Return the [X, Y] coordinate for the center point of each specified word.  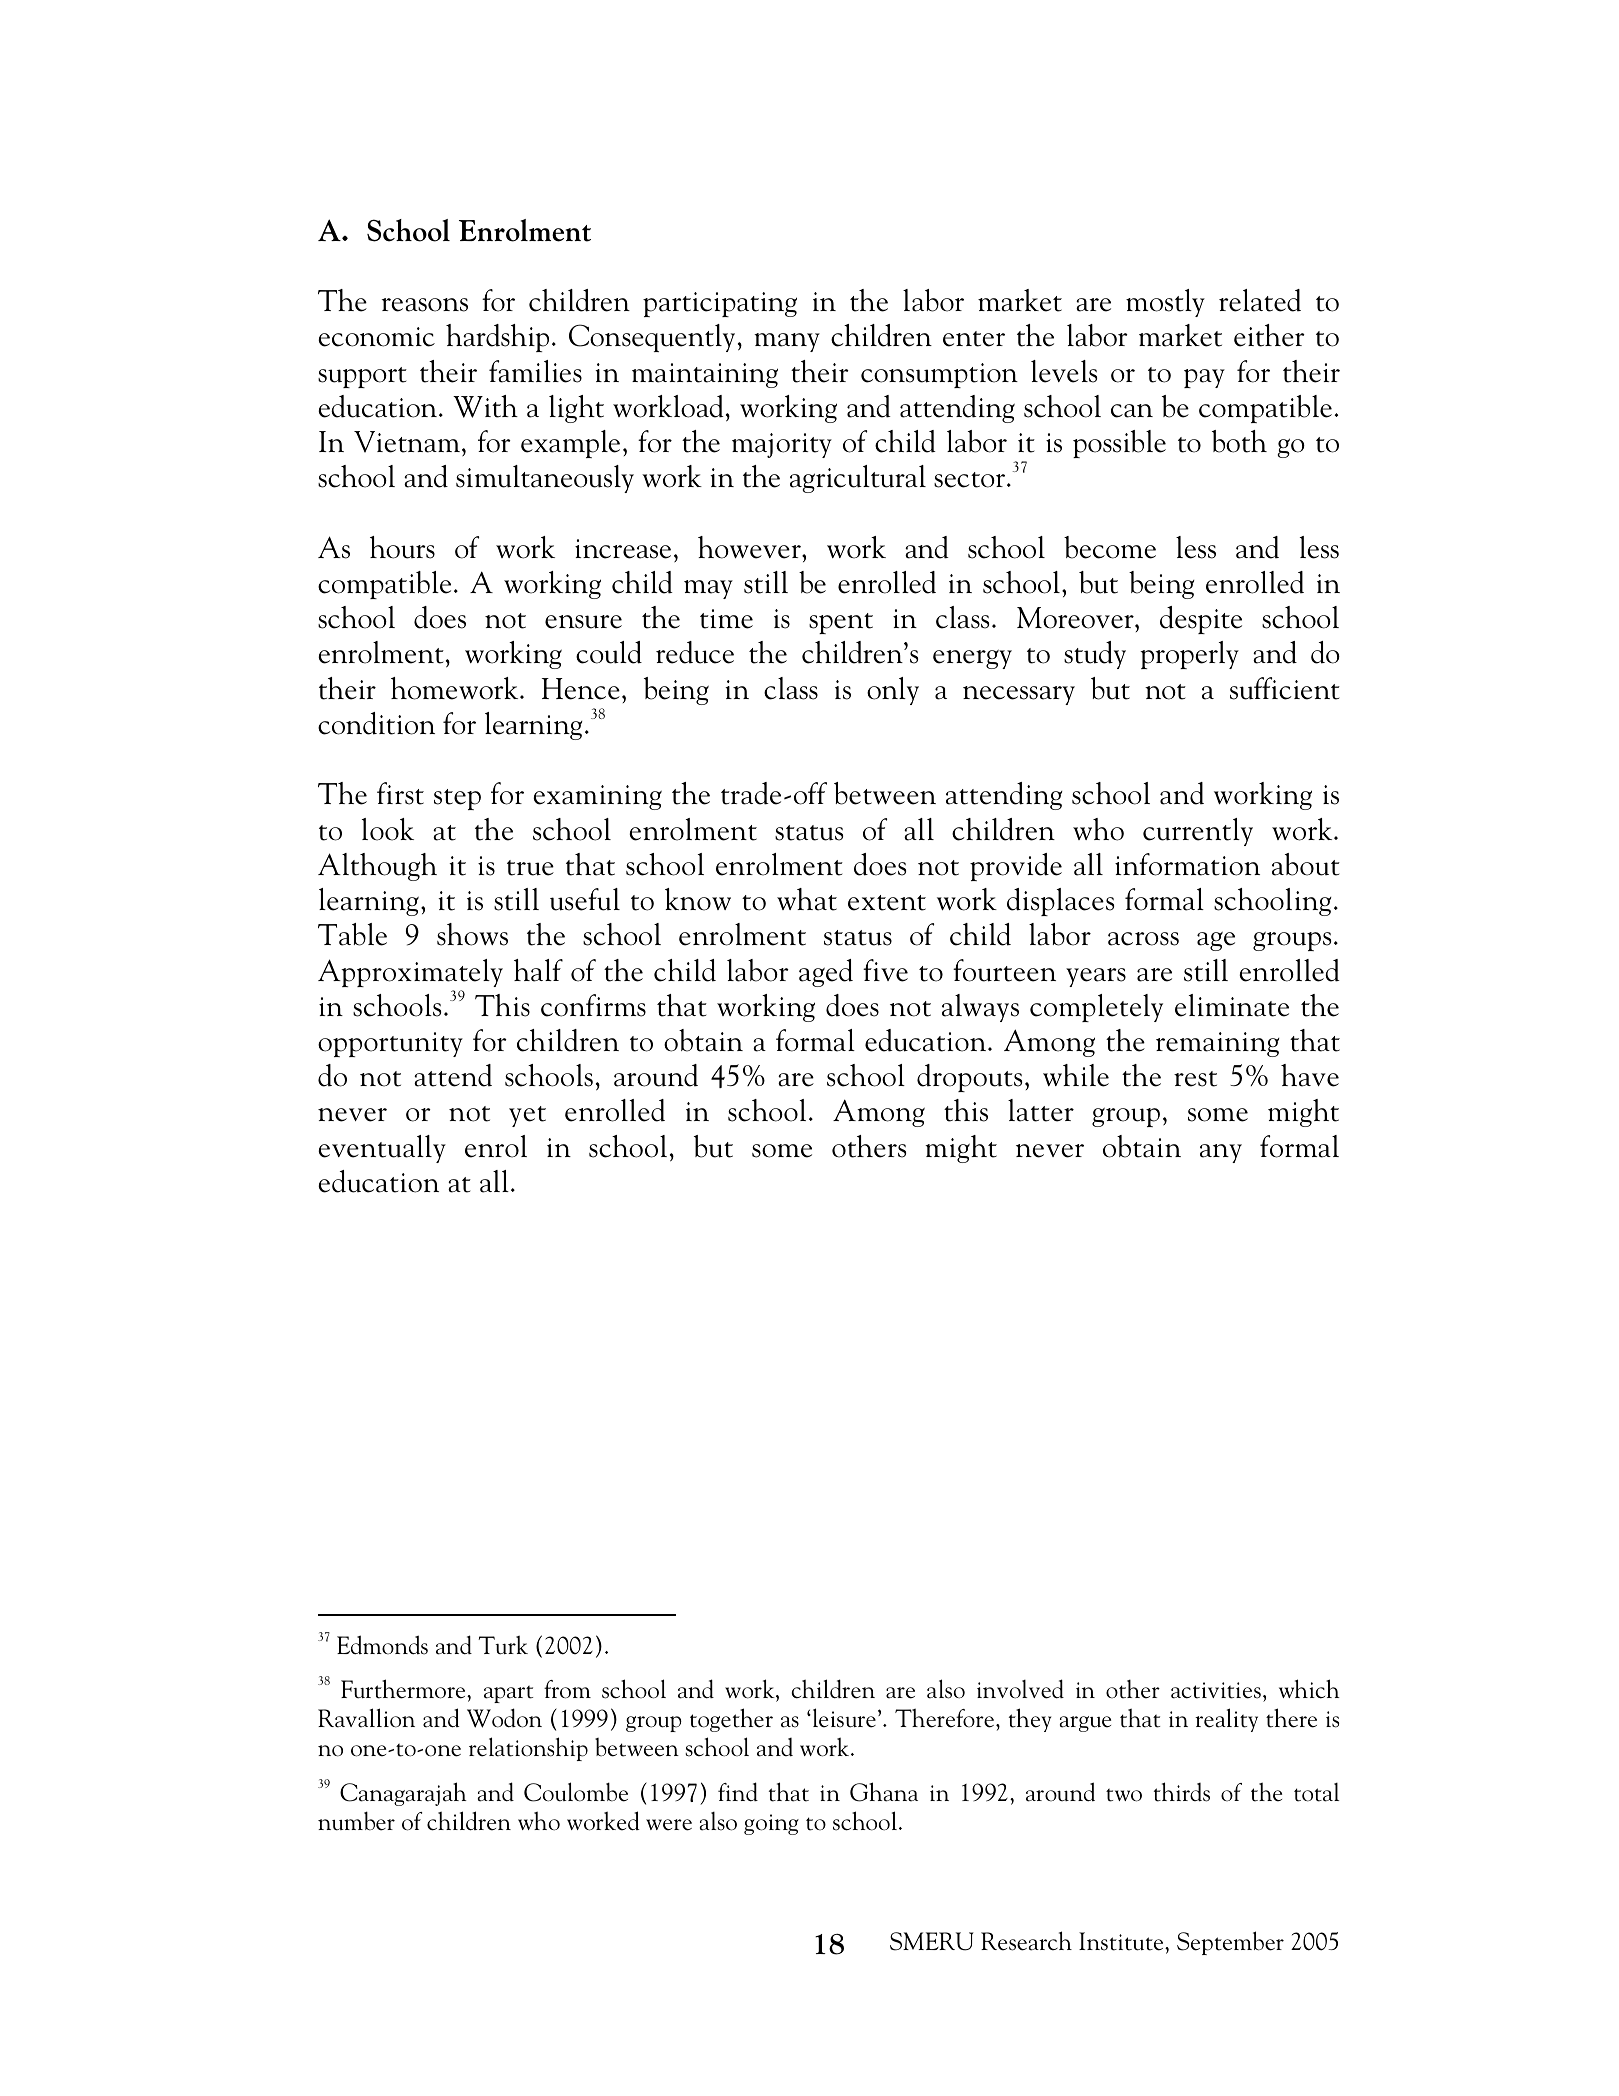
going [771, 1824]
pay [1204, 378]
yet [527, 1116]
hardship [497, 338]
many [787, 342]
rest [1195, 1079]
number [356, 1821]
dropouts [969, 1078]
